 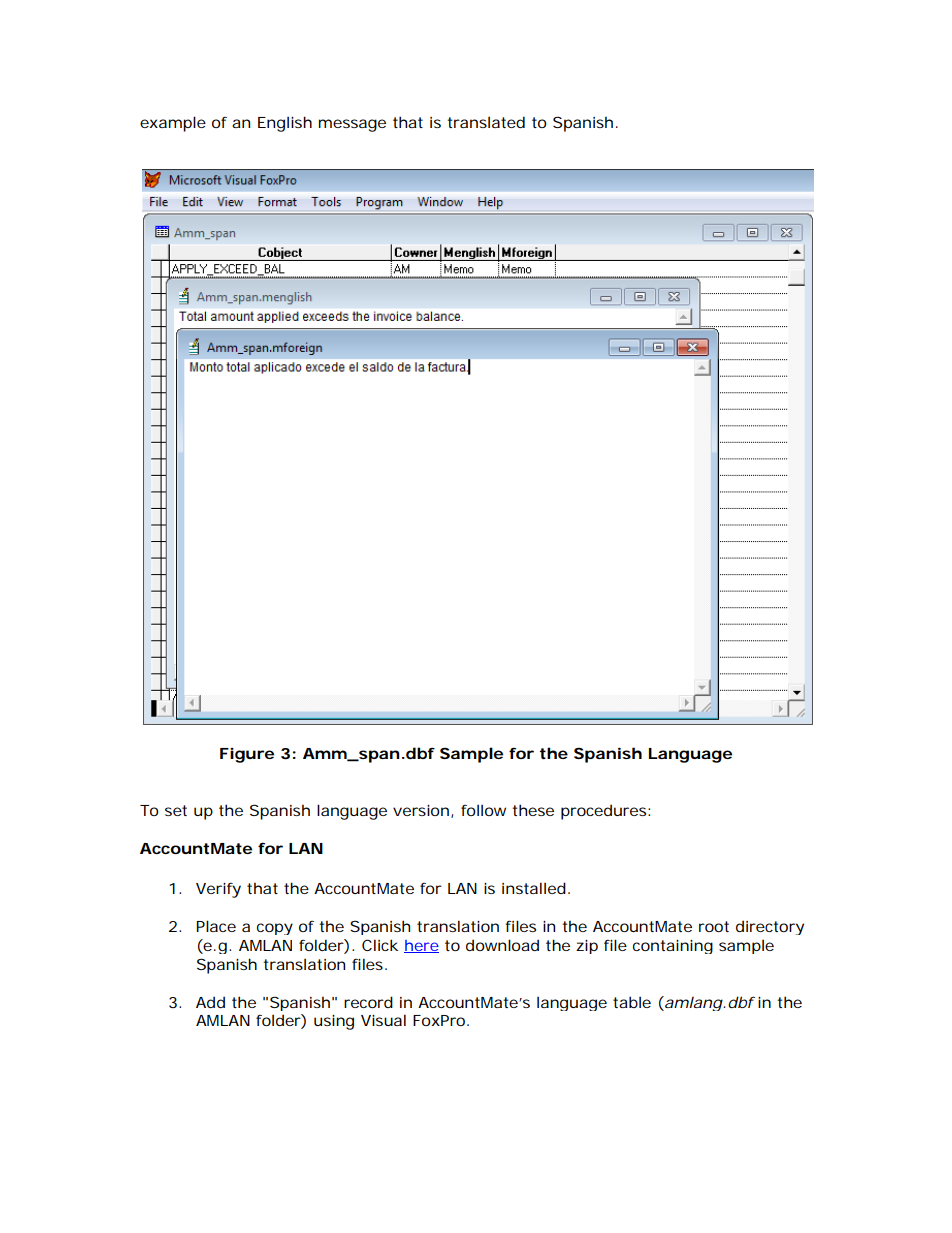 What do you see at coordinates (714, 926) in the page?
I see `root` at bounding box center [714, 926].
